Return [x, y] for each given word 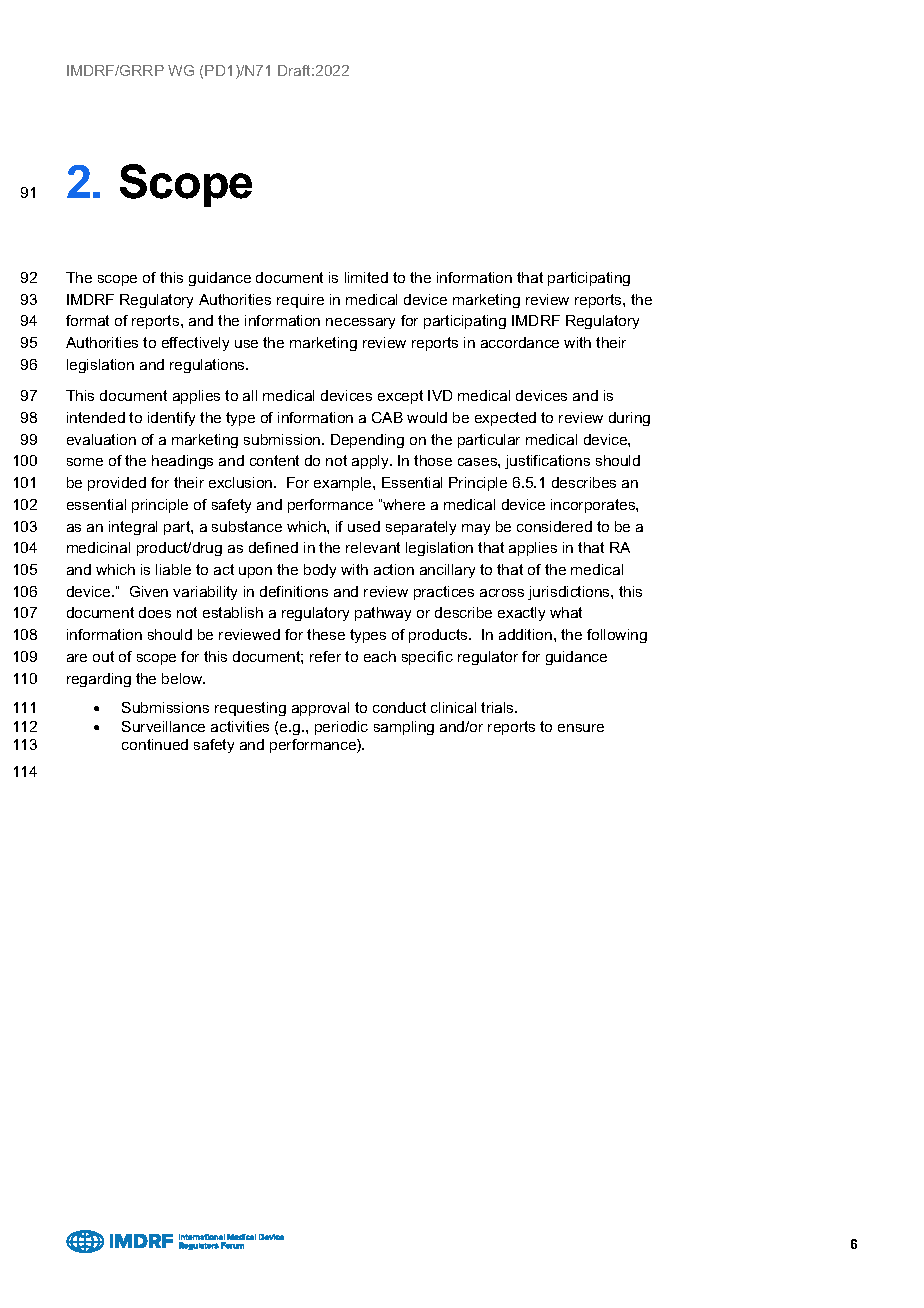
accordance [520, 342]
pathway [383, 614]
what [566, 612]
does [155, 612]
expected [505, 419]
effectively [195, 344]
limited [366, 277]
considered [554, 526]
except [400, 397]
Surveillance [163, 726]
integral [133, 528]
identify [171, 419]
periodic [341, 728]
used [364, 526]
